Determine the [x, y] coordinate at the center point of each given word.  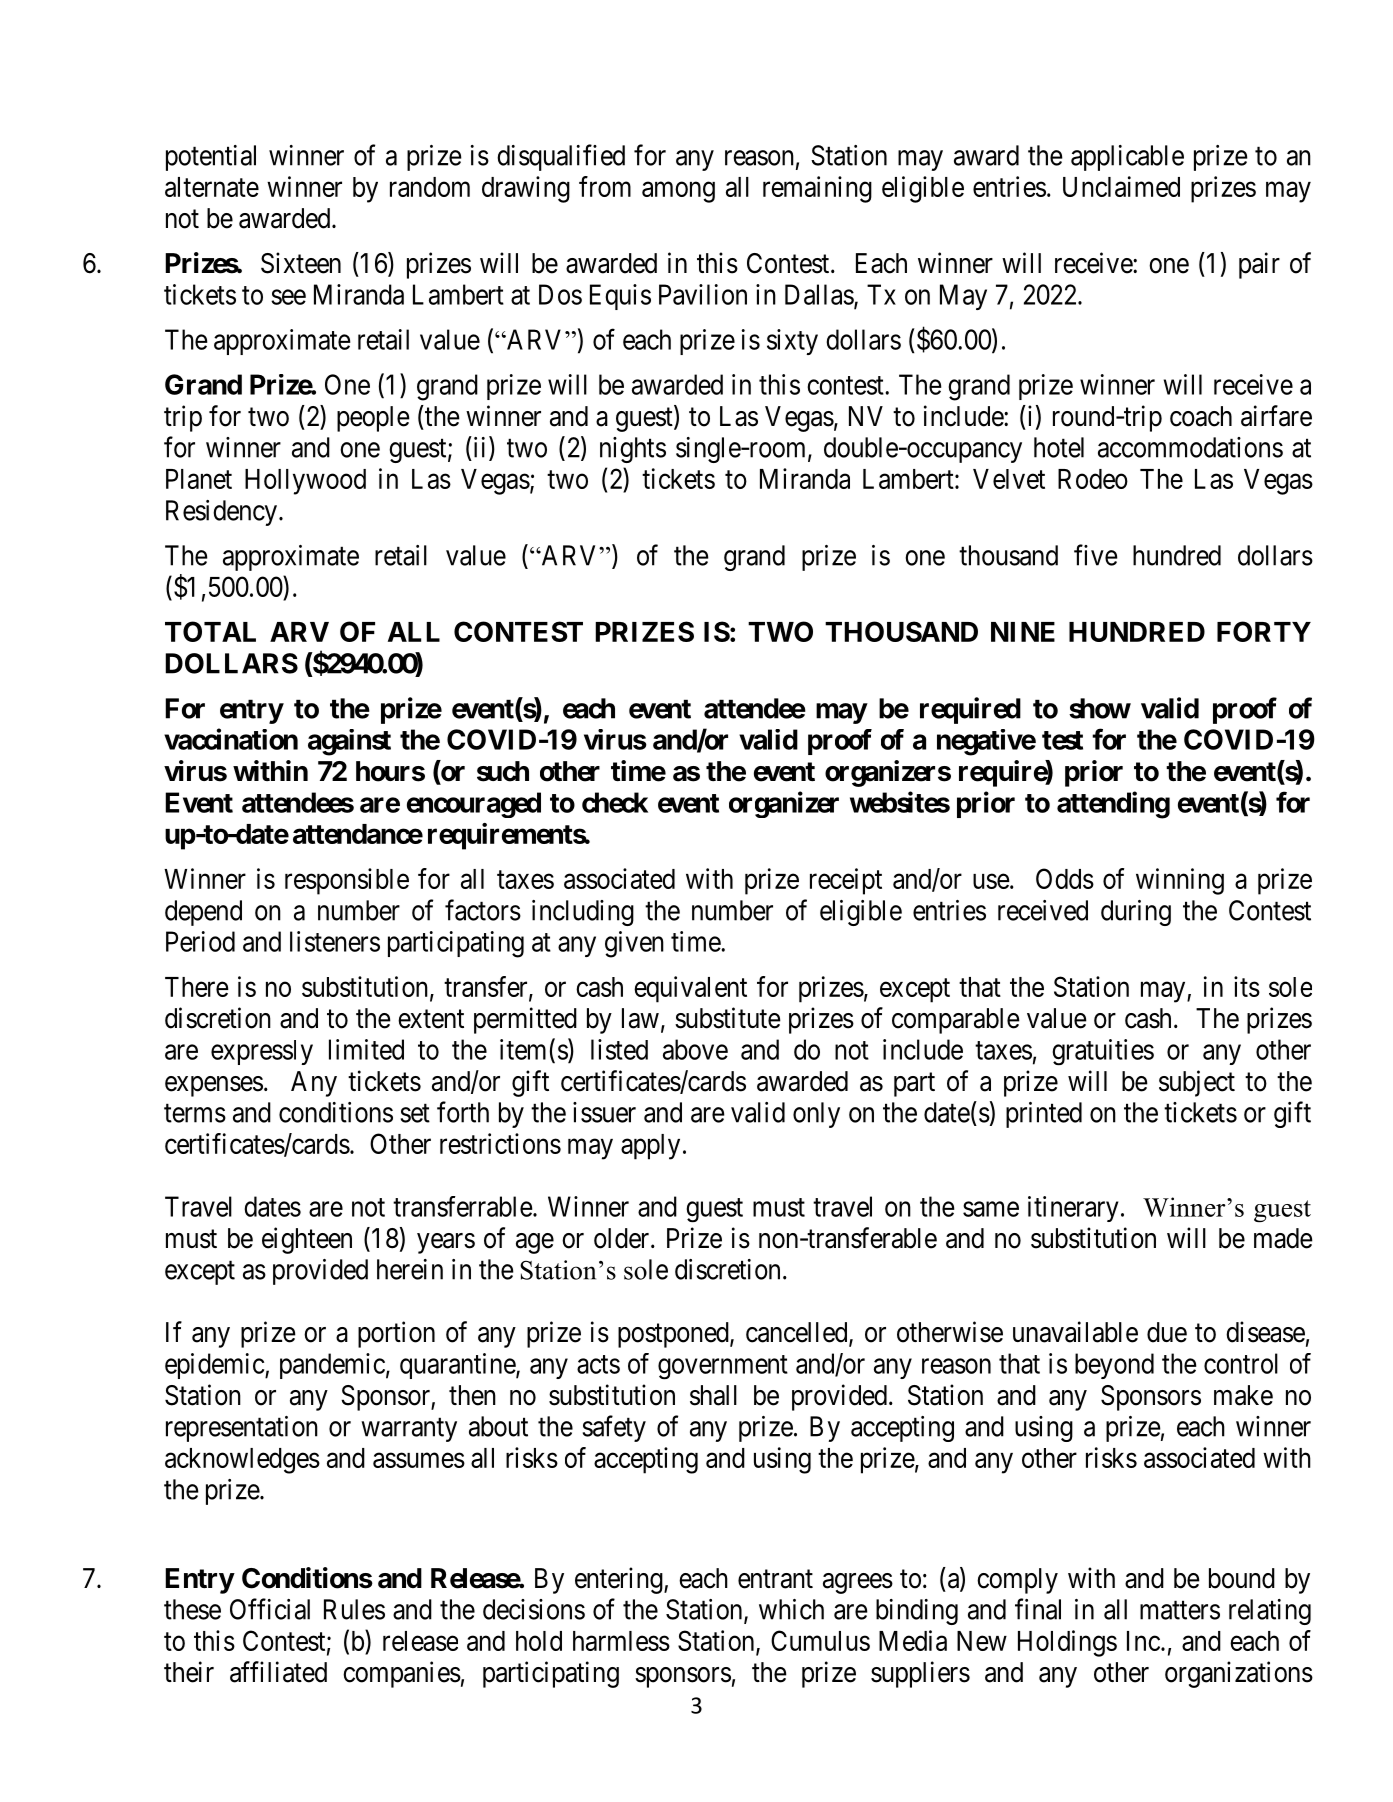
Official [270, 1609]
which [791, 1609]
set [415, 1113]
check [615, 802]
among [678, 192]
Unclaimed [1121, 186]
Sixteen [301, 263]
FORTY [1264, 631]
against [349, 742]
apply [650, 1147]
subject [1197, 1083]
